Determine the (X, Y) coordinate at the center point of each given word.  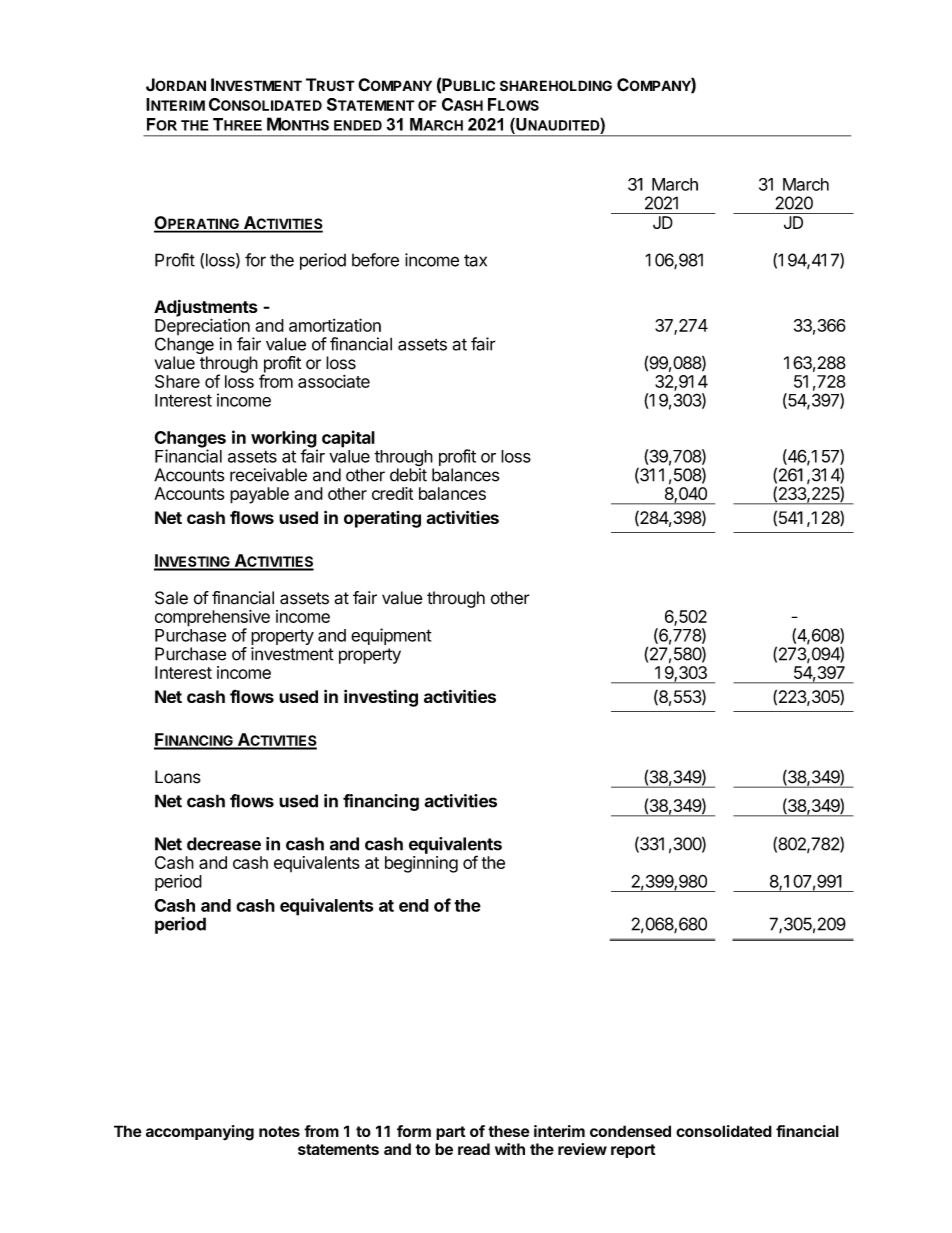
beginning (421, 864)
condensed (630, 1131)
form (414, 1131)
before (375, 260)
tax (475, 260)
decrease (224, 844)
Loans (178, 777)
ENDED (358, 125)
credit (392, 493)
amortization (335, 325)
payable (259, 495)
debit (408, 475)
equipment (391, 636)
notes (279, 1131)
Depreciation (202, 328)
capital (348, 439)
